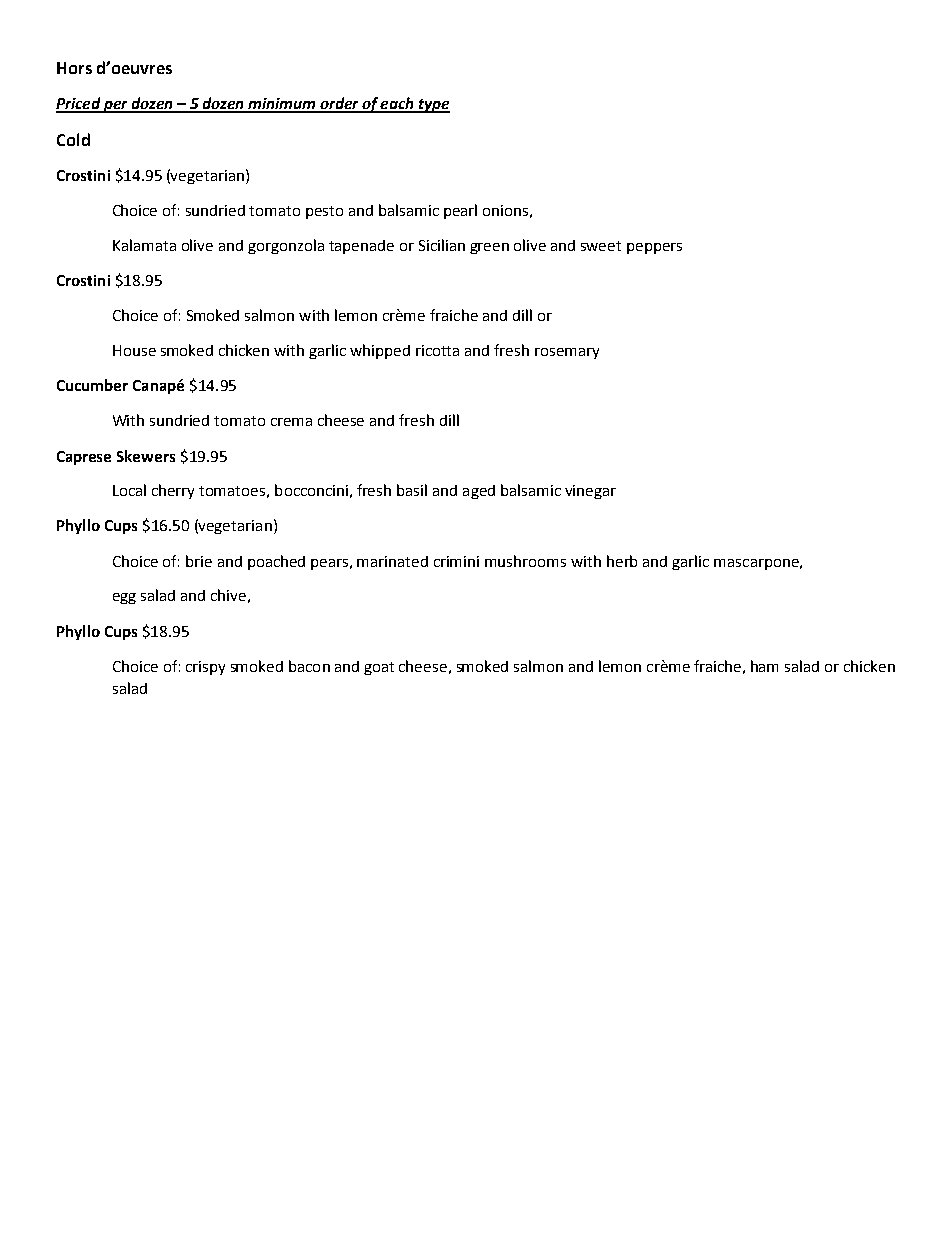 The width and height of the screenshot is (952, 1233). I want to click on House, so click(134, 350).
